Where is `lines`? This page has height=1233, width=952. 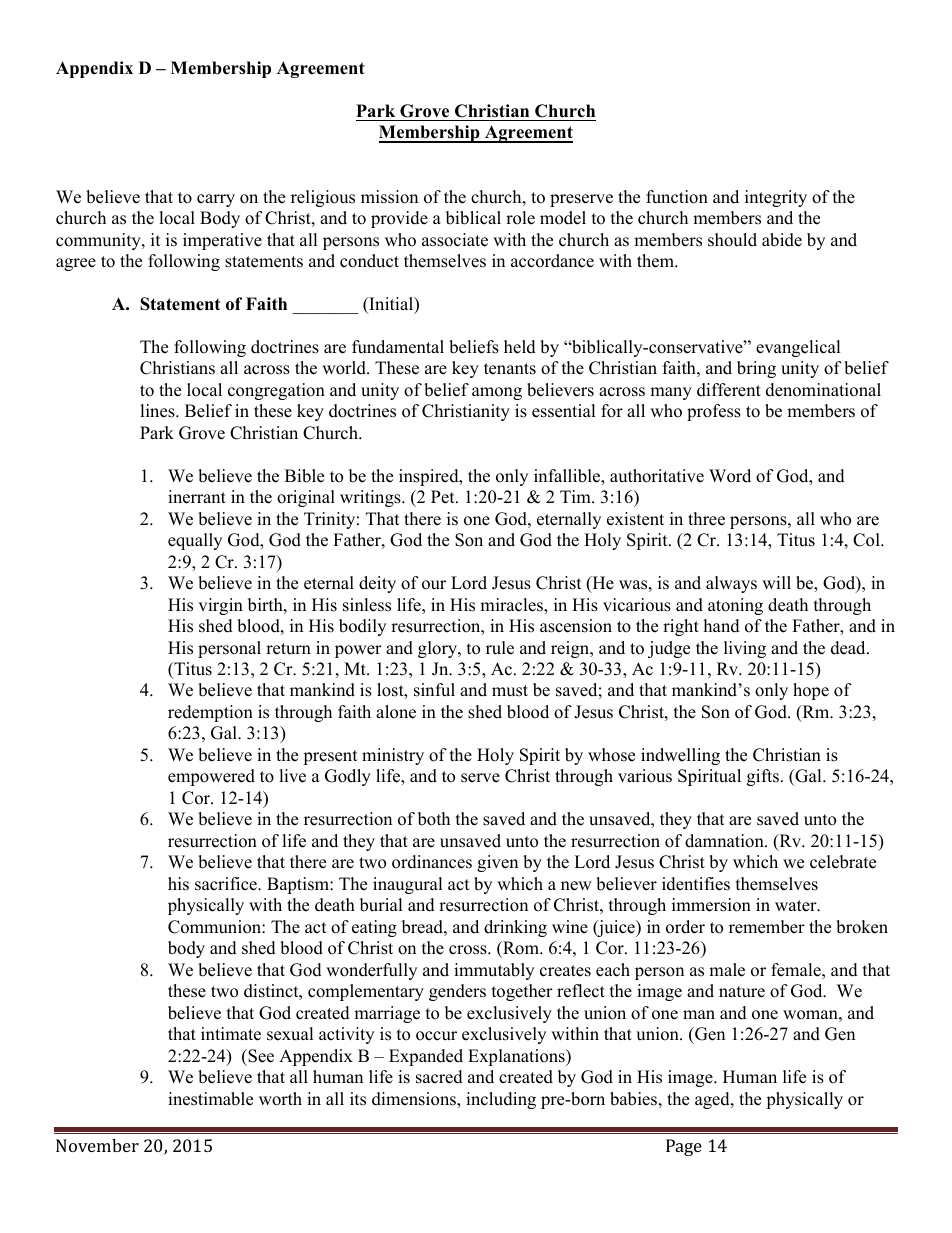
lines is located at coordinates (158, 411).
